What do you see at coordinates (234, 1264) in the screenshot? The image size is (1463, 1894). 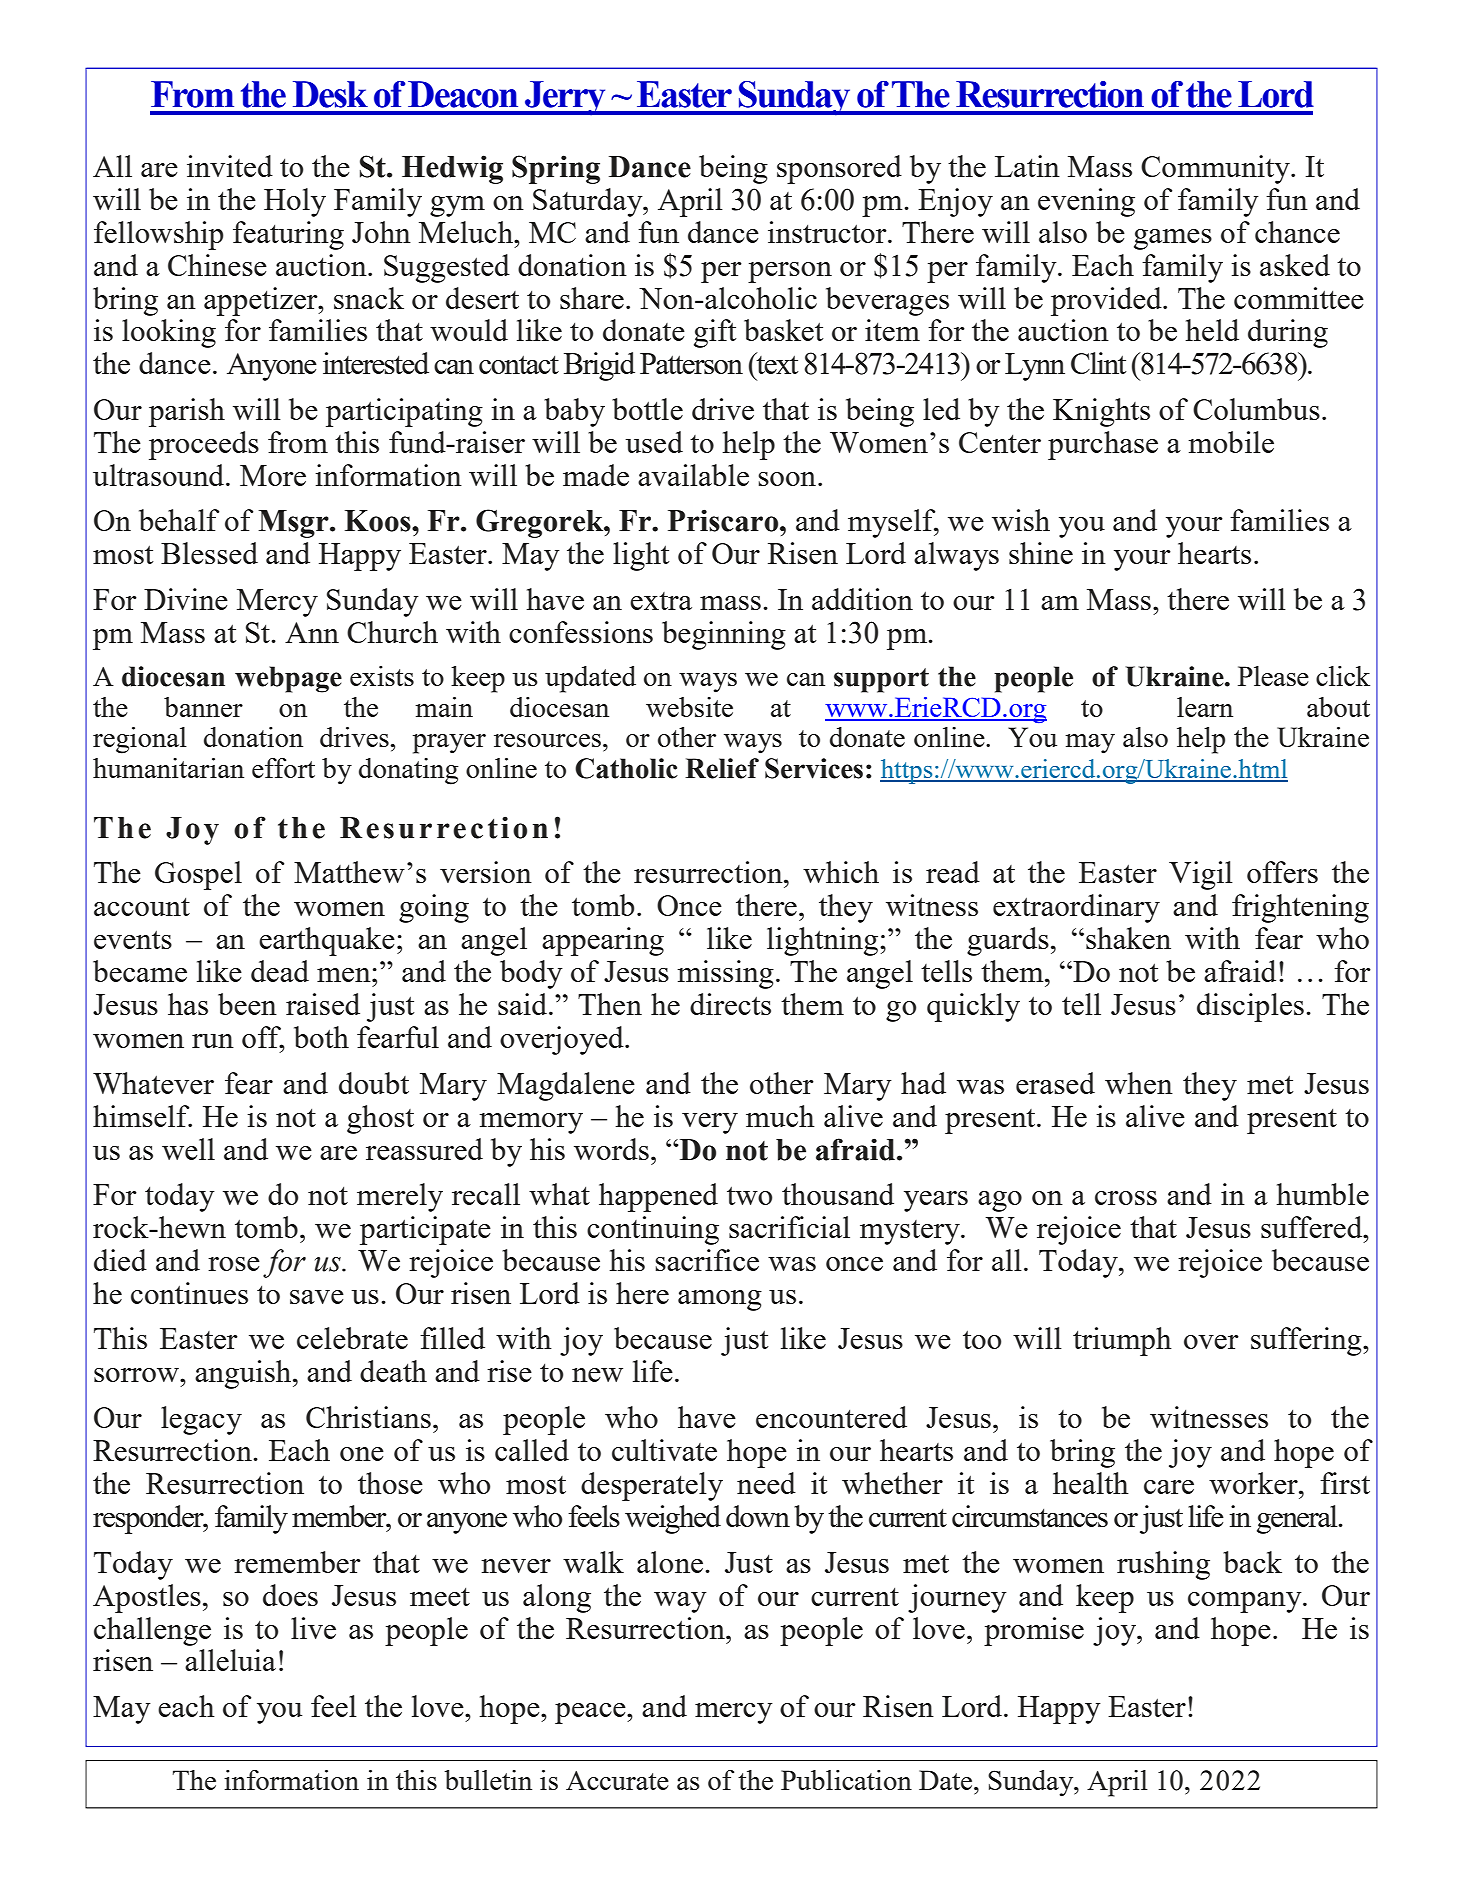 I see `rose` at bounding box center [234, 1264].
